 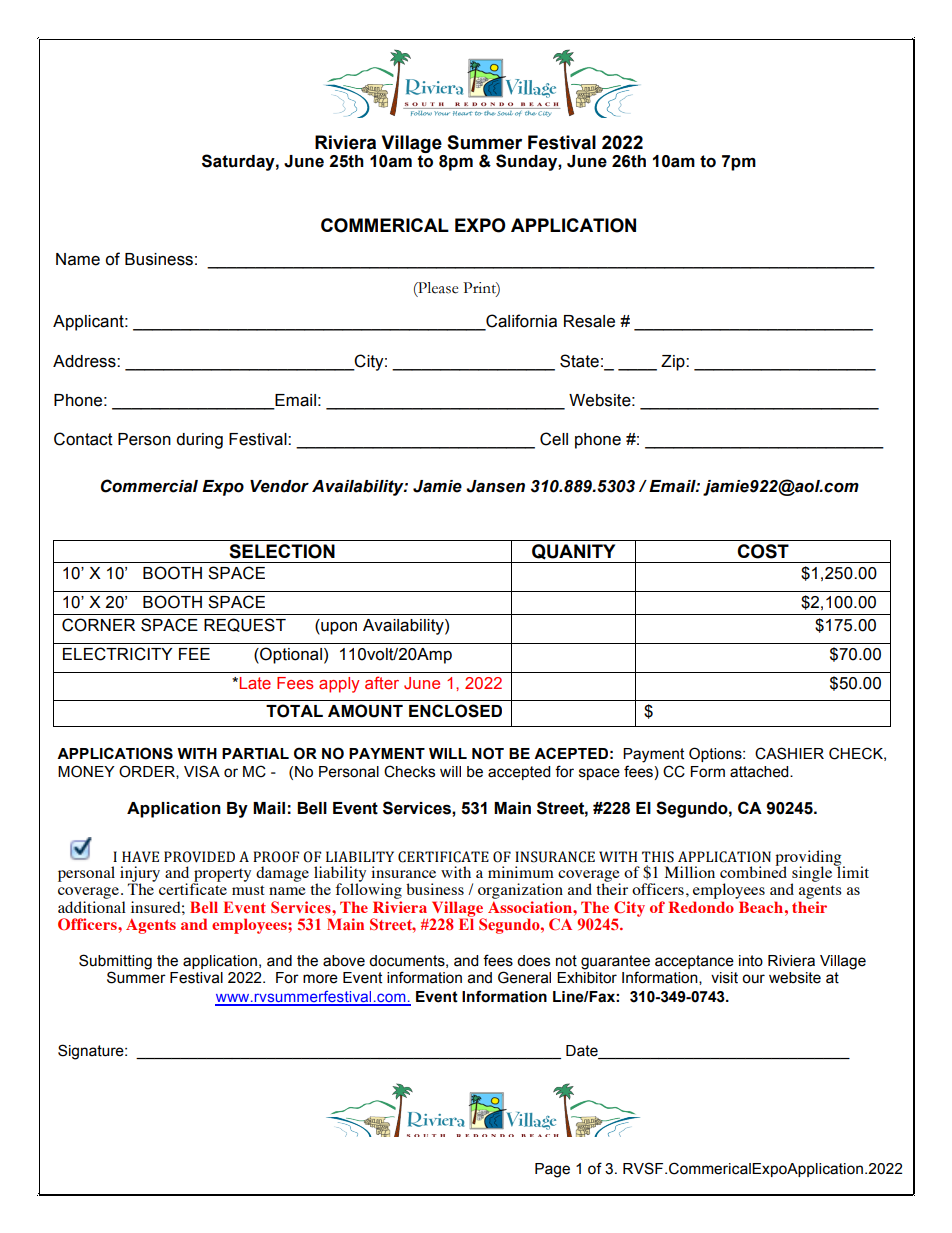 What do you see at coordinates (763, 551) in the screenshot?
I see `COST` at bounding box center [763, 551].
